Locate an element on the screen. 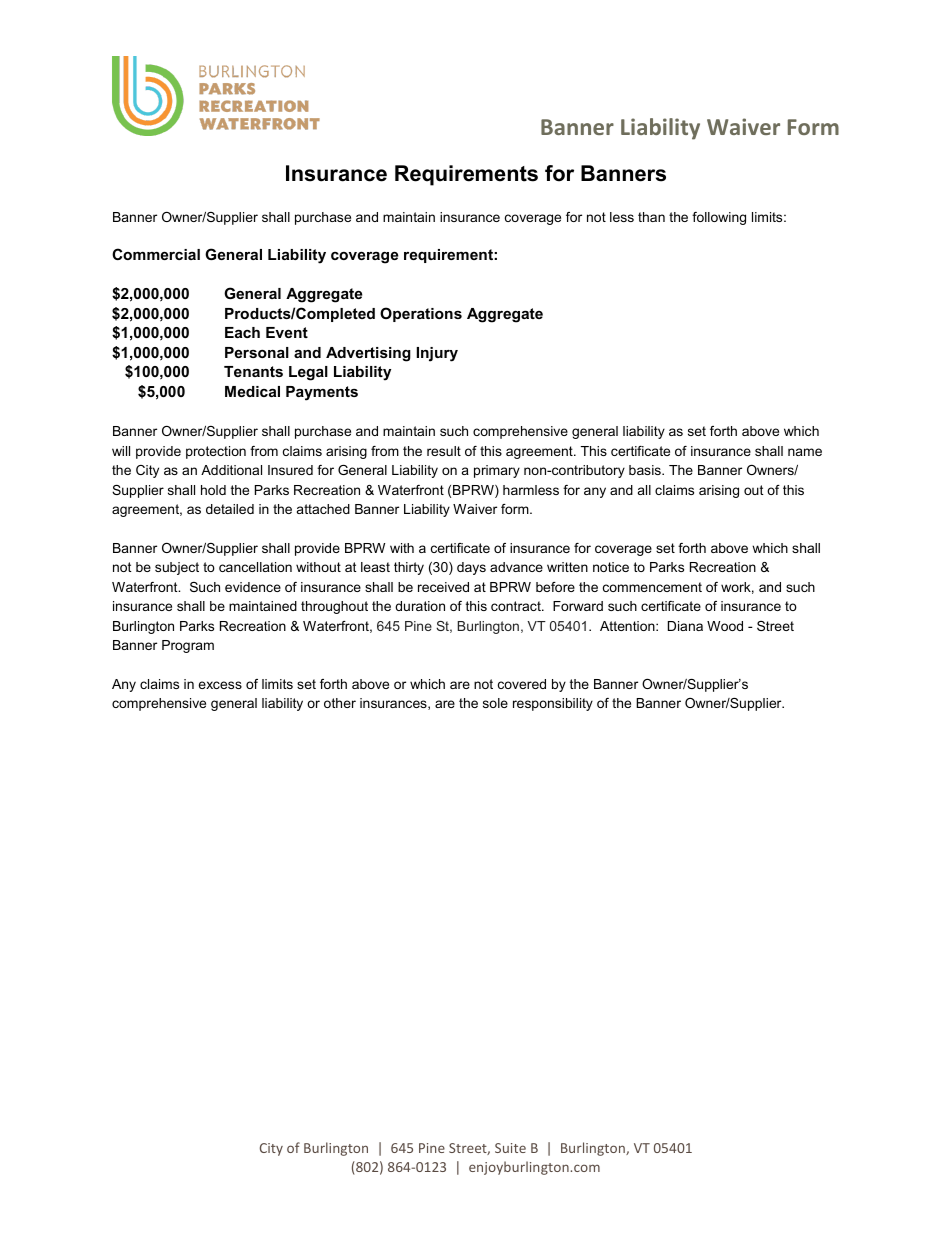 This screenshot has width=952, height=1233. sole is located at coordinates (495, 703).
